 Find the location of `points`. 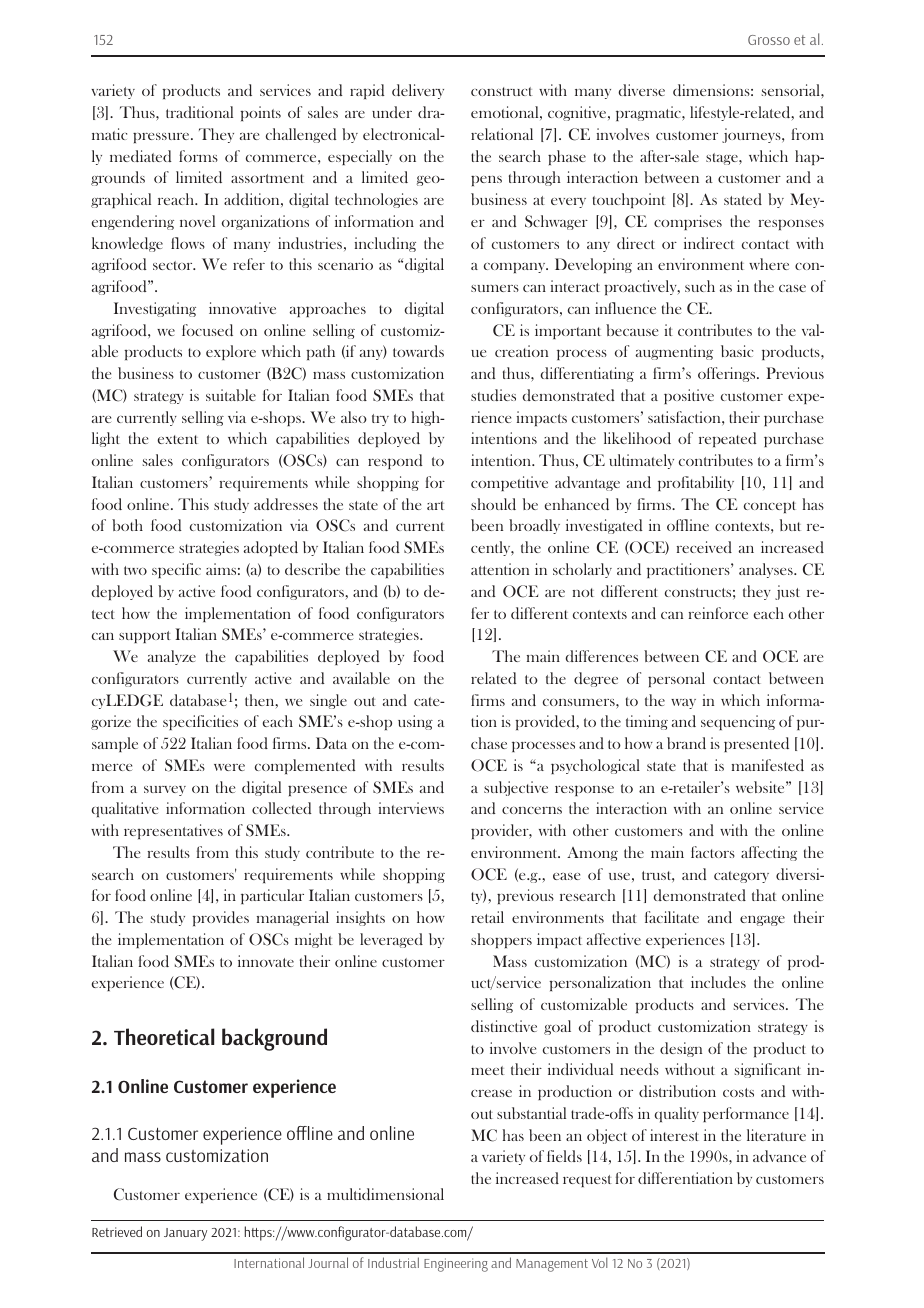

points is located at coordinates (260, 113).
